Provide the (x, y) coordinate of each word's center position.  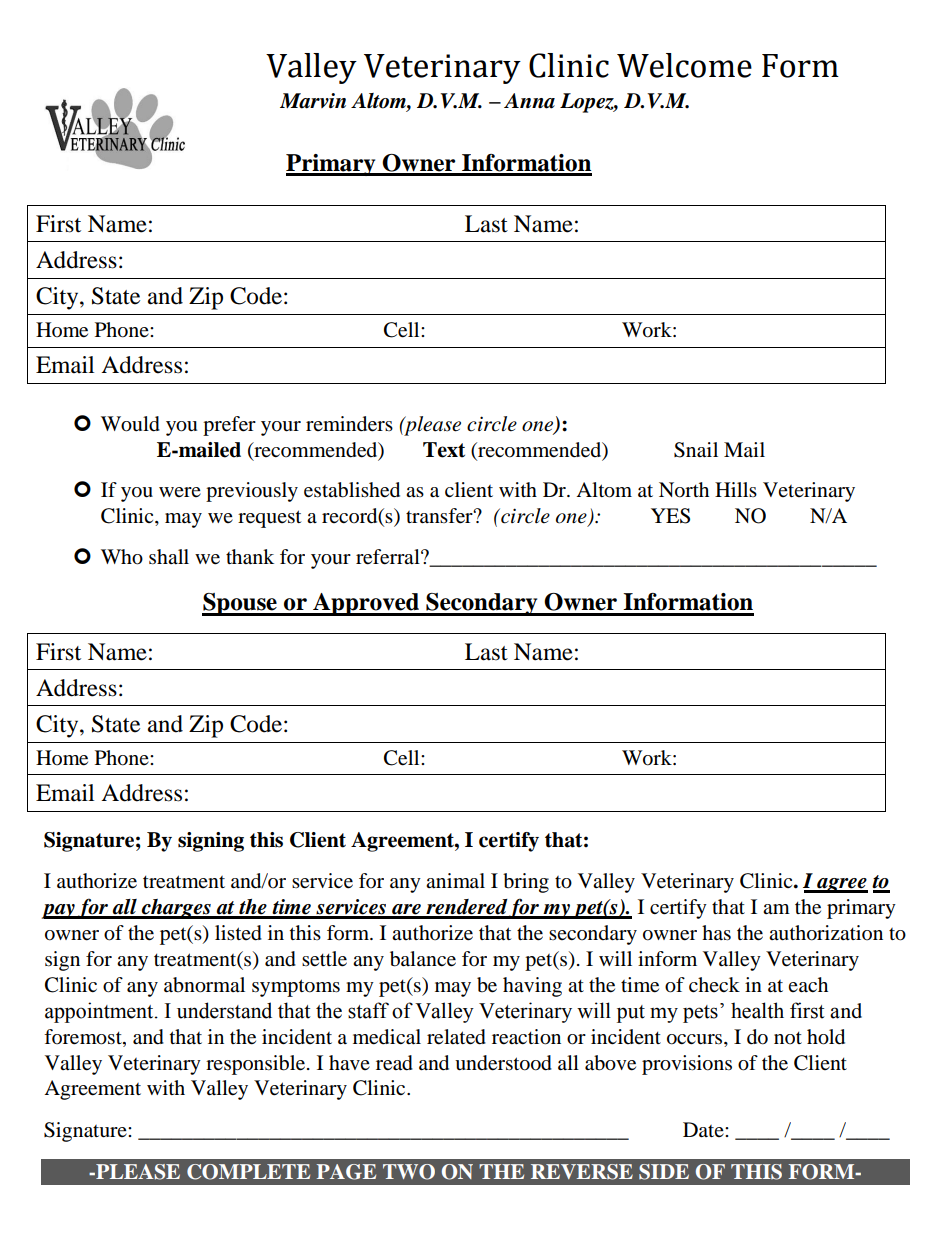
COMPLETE (248, 1172)
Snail (696, 450)
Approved (366, 604)
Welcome (684, 65)
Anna (529, 101)
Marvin (313, 101)
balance (423, 959)
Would (130, 424)
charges (176, 909)
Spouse (240, 604)
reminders (349, 424)
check (714, 984)
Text (444, 450)
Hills (736, 489)
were (180, 492)
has (716, 933)
